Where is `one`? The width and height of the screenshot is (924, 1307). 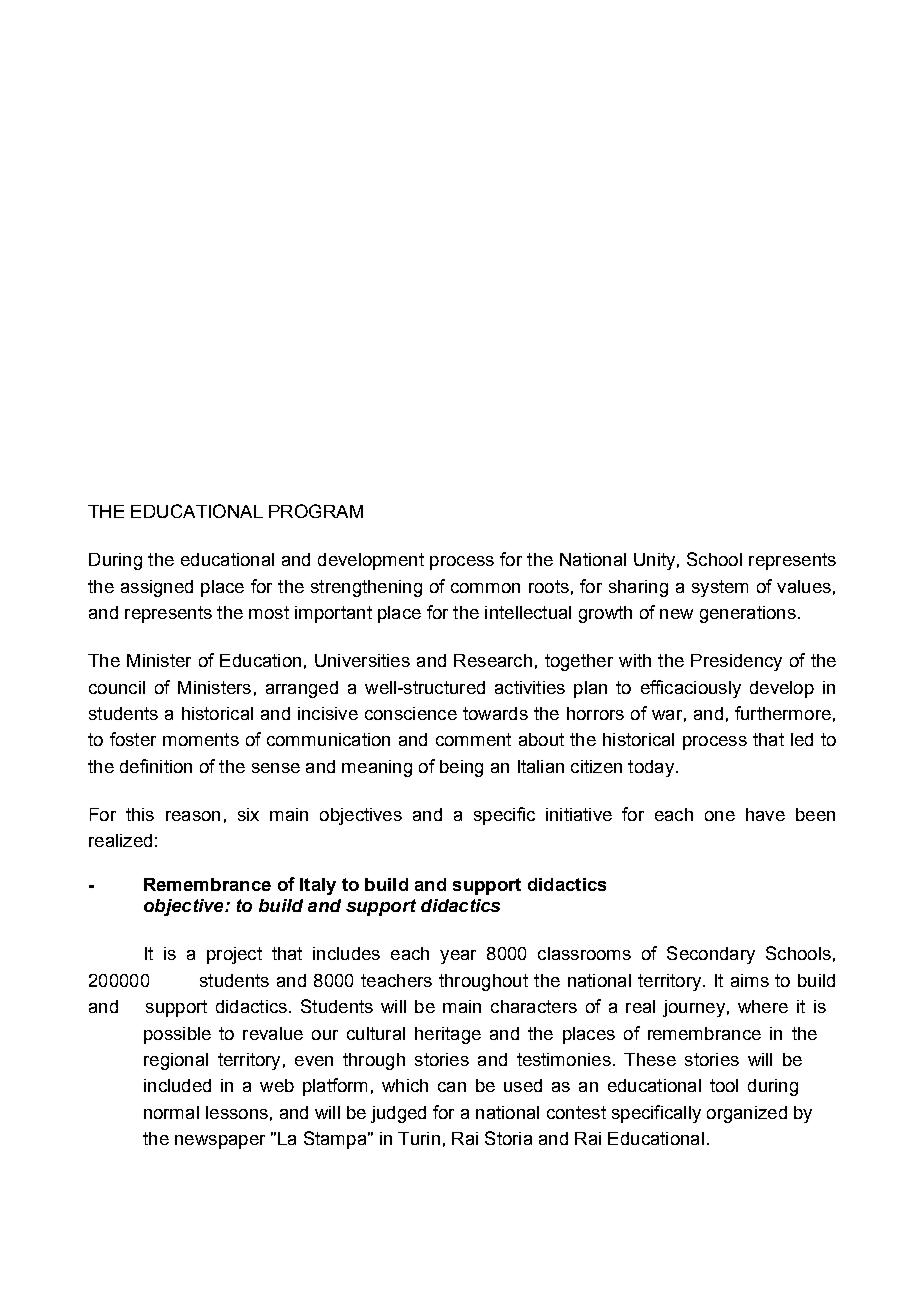
one is located at coordinates (720, 816).
